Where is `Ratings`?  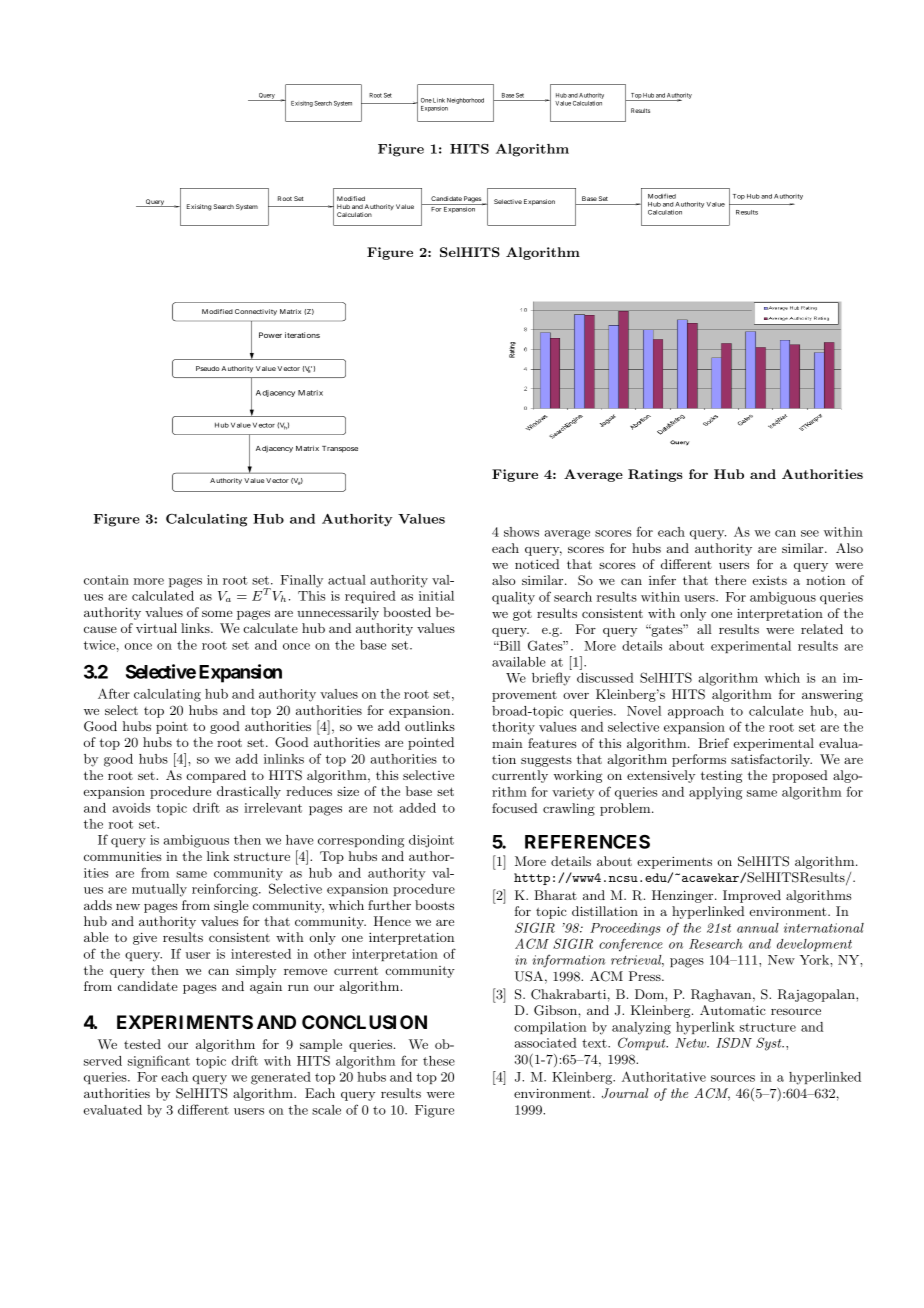 Ratings is located at coordinates (655, 475).
